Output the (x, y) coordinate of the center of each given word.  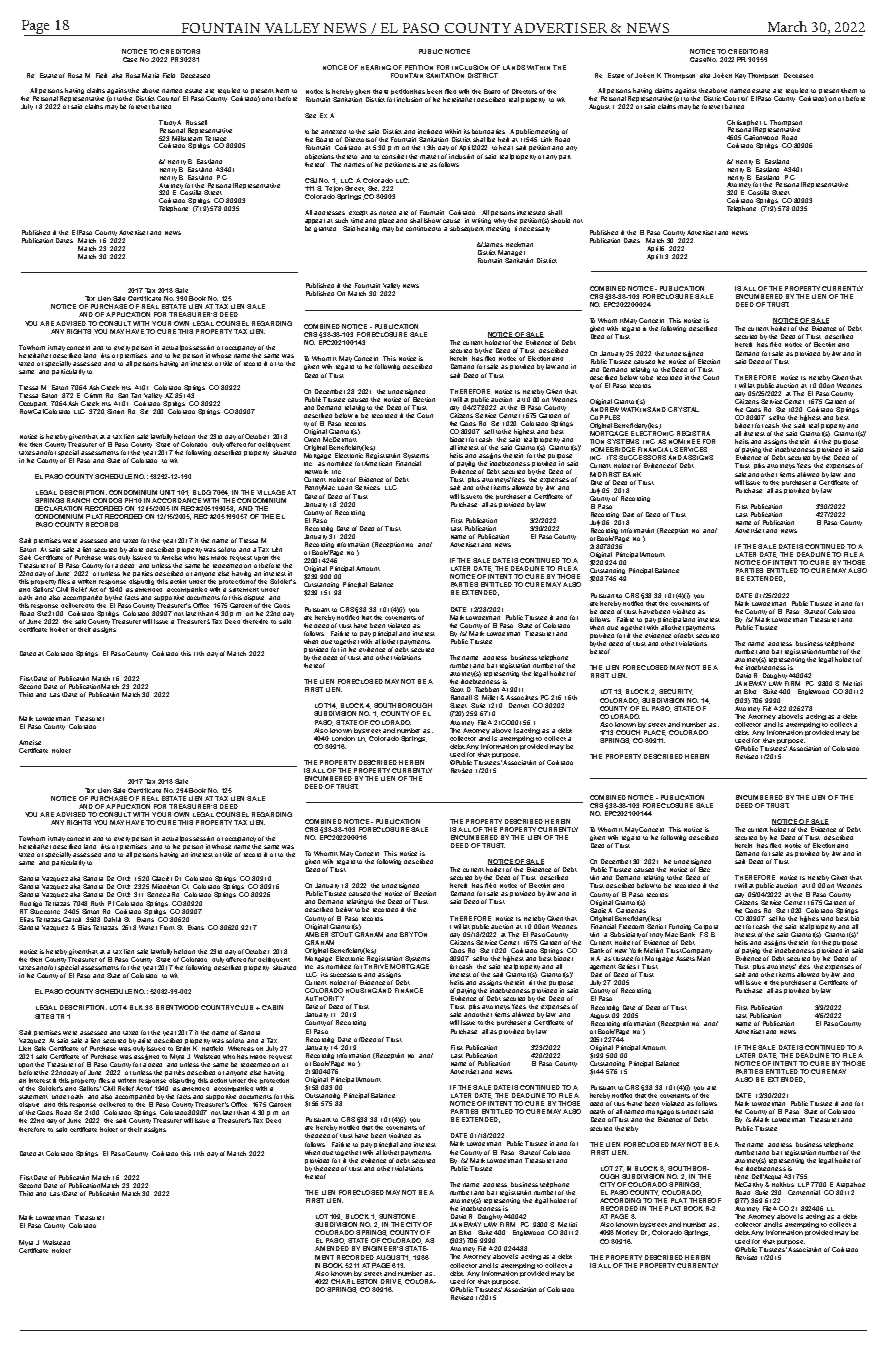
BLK (136, 1007)
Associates (522, 697)
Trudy (167, 124)
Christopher (744, 124)
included (430, 131)
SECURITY (676, 692)
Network (316, 471)
